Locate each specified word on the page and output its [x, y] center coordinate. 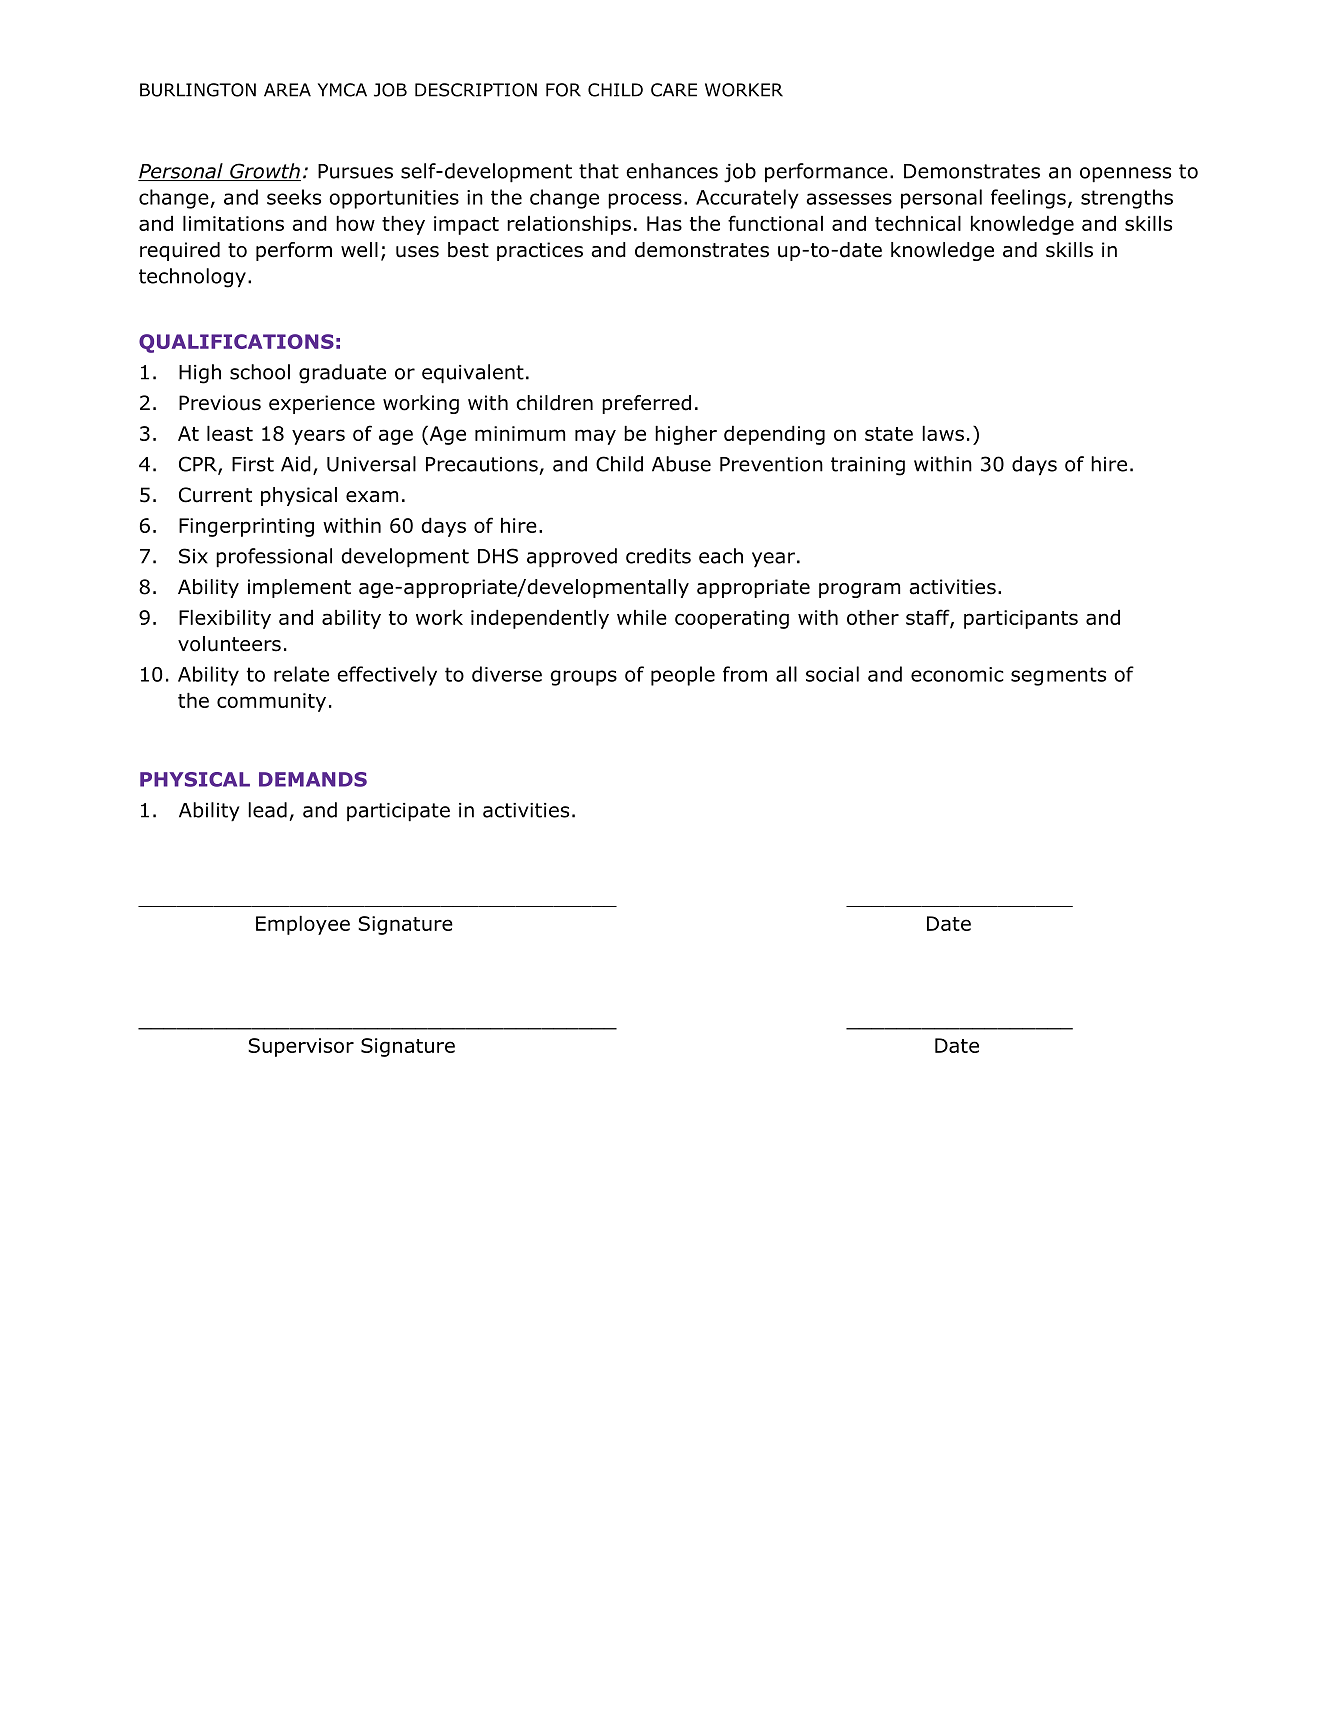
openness [1125, 175]
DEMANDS [313, 779]
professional [274, 558]
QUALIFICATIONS [236, 343]
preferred [646, 404]
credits [658, 556]
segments [1058, 676]
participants [1021, 619]
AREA [287, 90]
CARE [674, 90]
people [683, 676]
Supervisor [301, 1047]
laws [943, 433]
